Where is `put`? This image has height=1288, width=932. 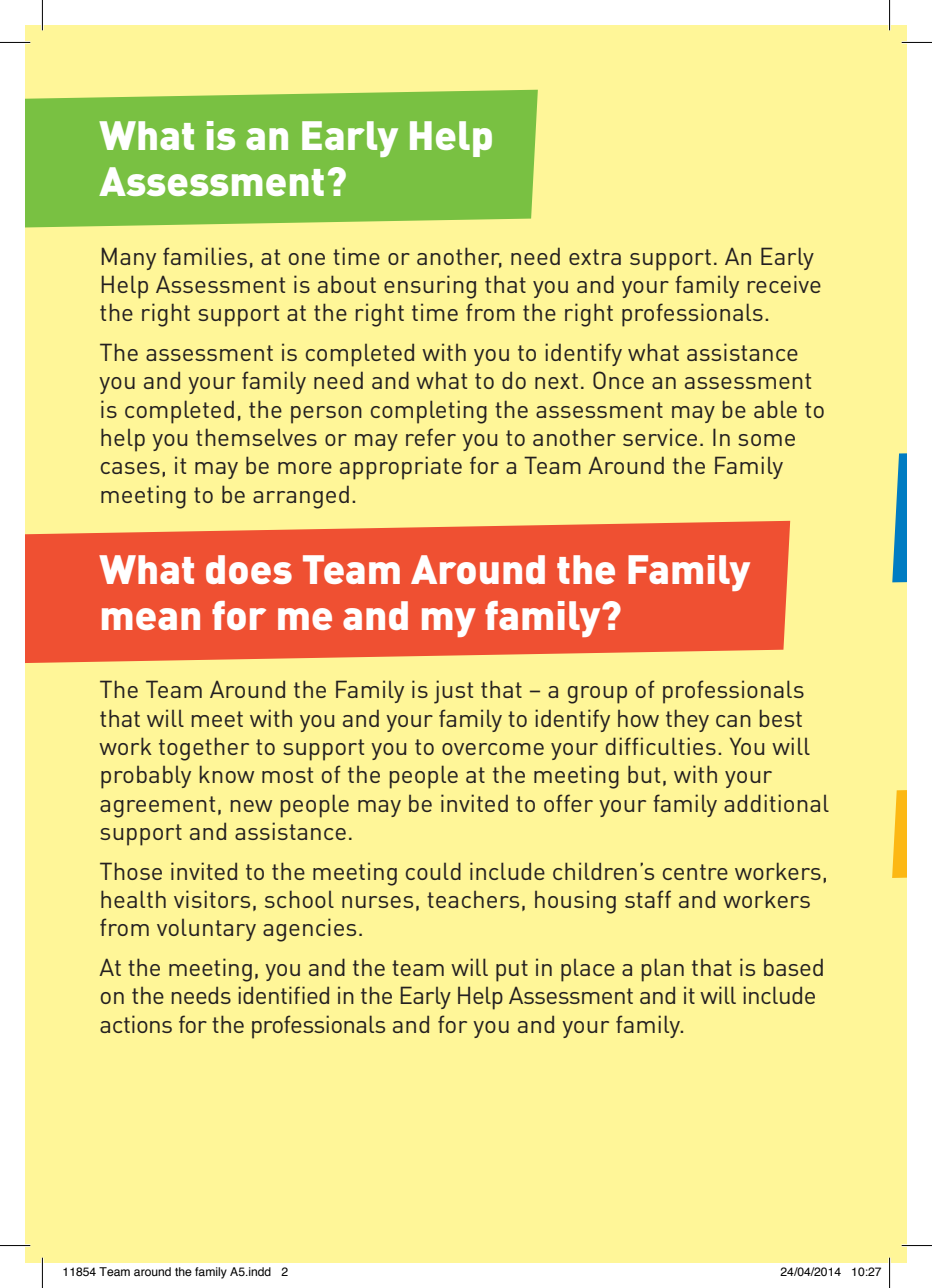
put is located at coordinates (512, 971).
